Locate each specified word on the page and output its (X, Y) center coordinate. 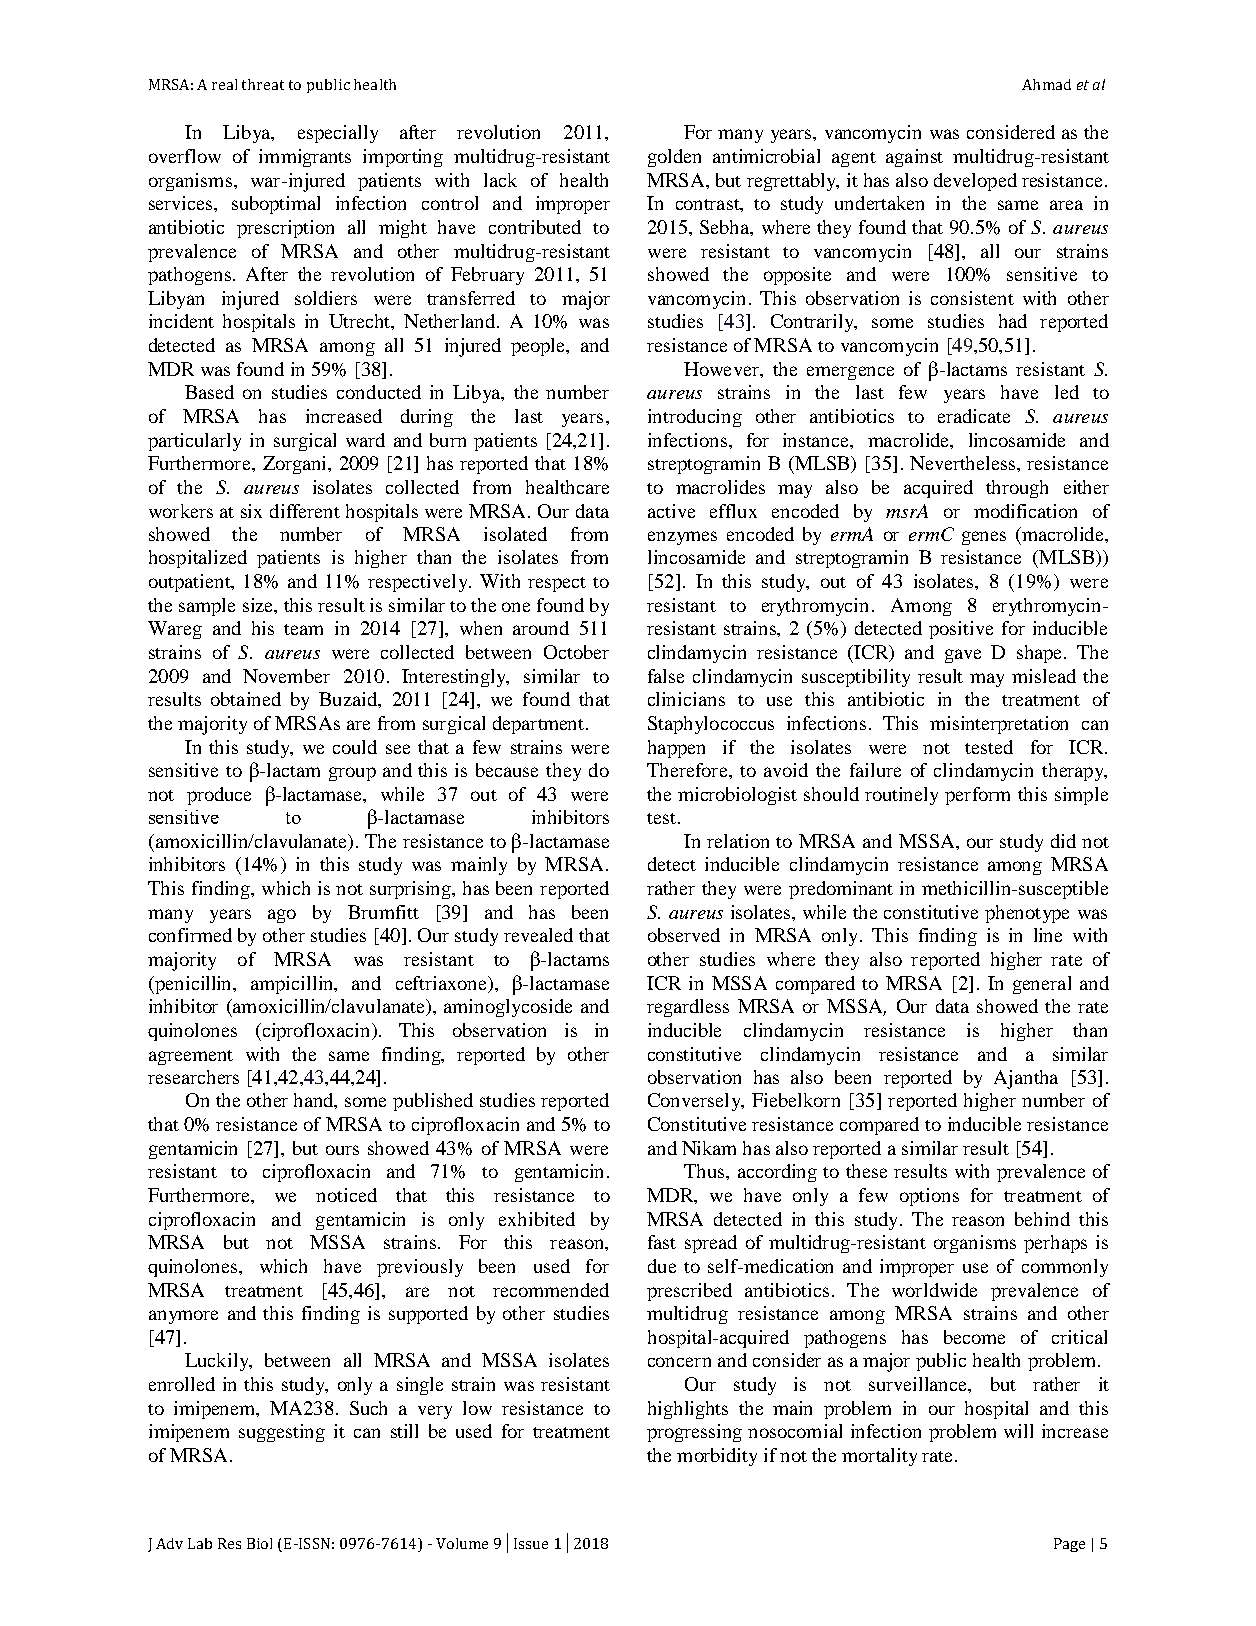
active (671, 511)
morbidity (717, 1457)
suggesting (282, 1433)
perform (977, 796)
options (929, 1197)
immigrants (305, 158)
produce (219, 796)
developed (975, 182)
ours (342, 1150)
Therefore (688, 770)
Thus (705, 1171)
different (305, 511)
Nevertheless (964, 463)
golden (674, 158)
